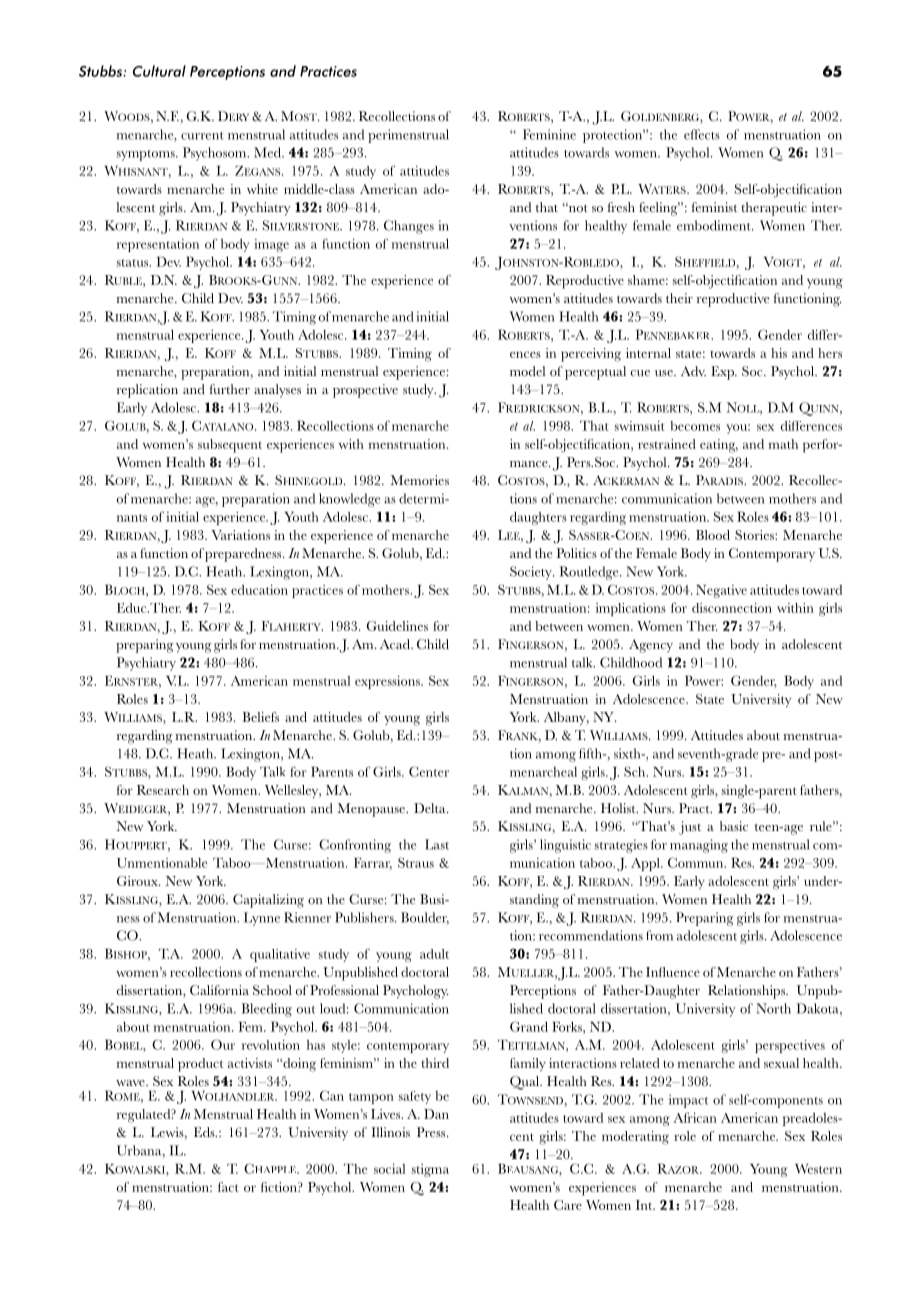 This screenshot has height=1316, width=921. Describe the element at coordinates (260, 717) in the screenshot. I see `Beliefs` at that location.
